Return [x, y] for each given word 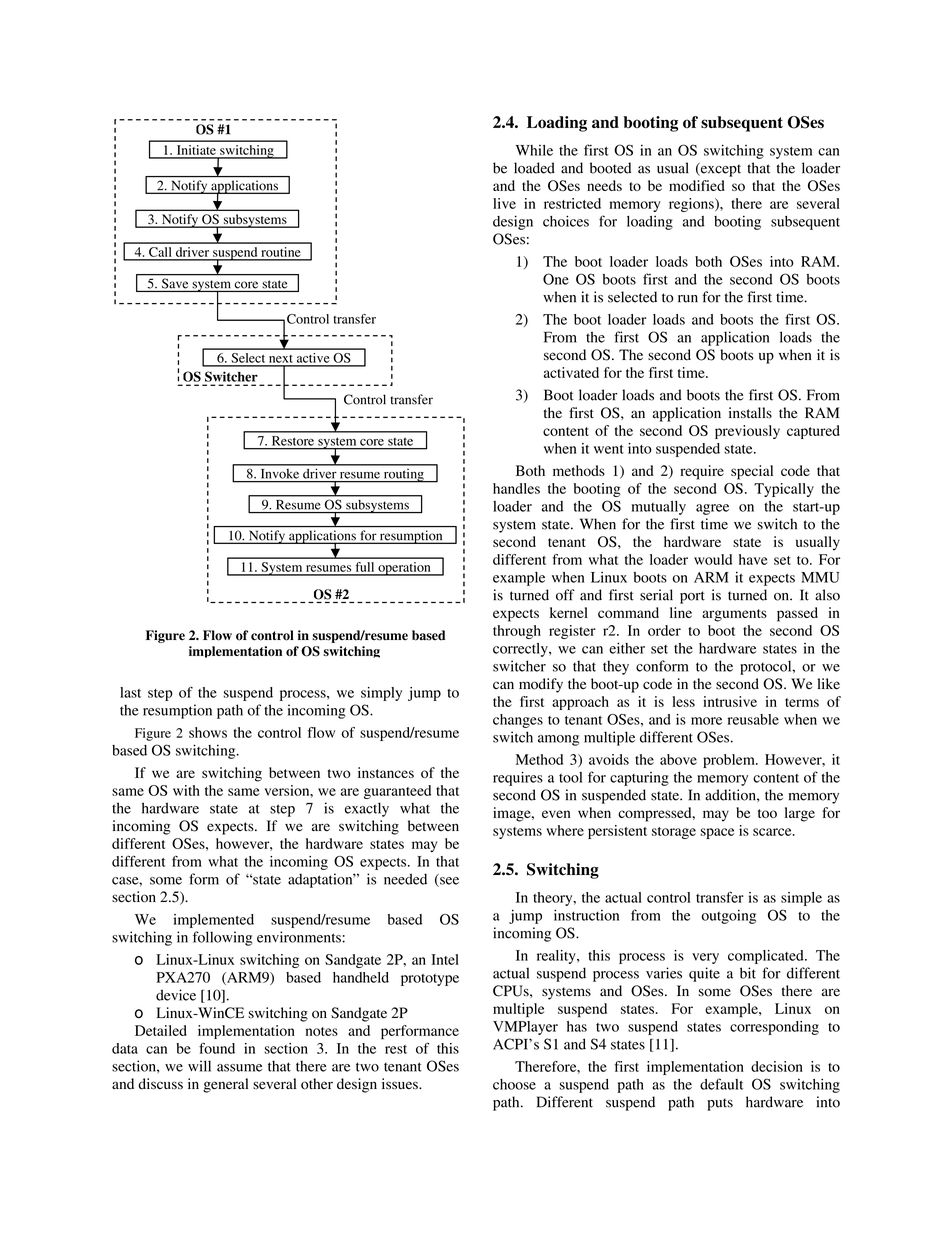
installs [750, 412]
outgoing [729, 916]
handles [516, 488]
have [753, 559]
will [199, 1066]
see [448, 882]
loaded [534, 168]
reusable [753, 719]
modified [697, 185]
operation [404, 569]
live [504, 203]
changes [518, 721]
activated [571, 372]
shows [208, 732]
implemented [214, 921]
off [565, 595]
